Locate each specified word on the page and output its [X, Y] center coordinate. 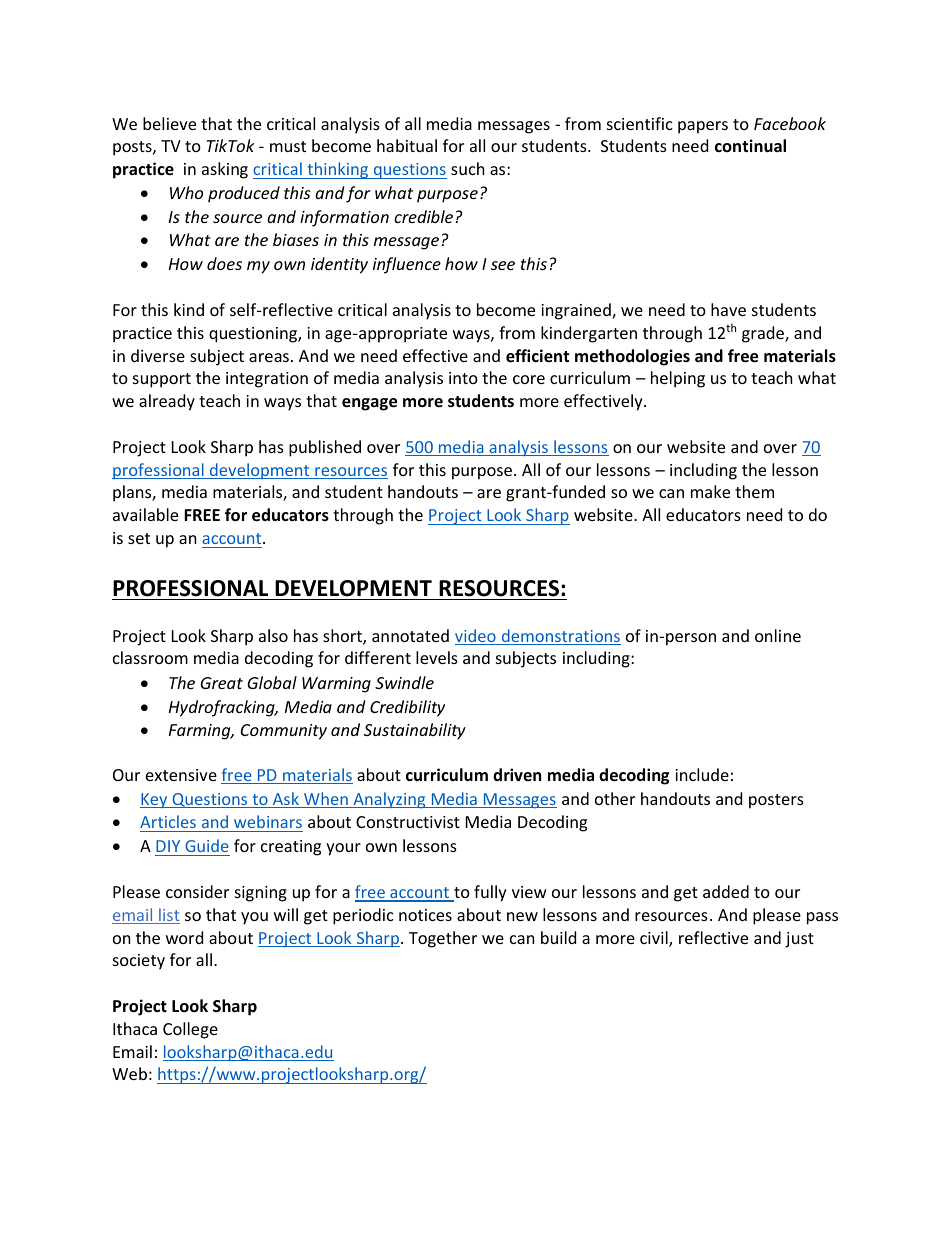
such [468, 168]
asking [225, 170]
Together [443, 939]
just [799, 940]
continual [750, 146]
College [190, 1030]
